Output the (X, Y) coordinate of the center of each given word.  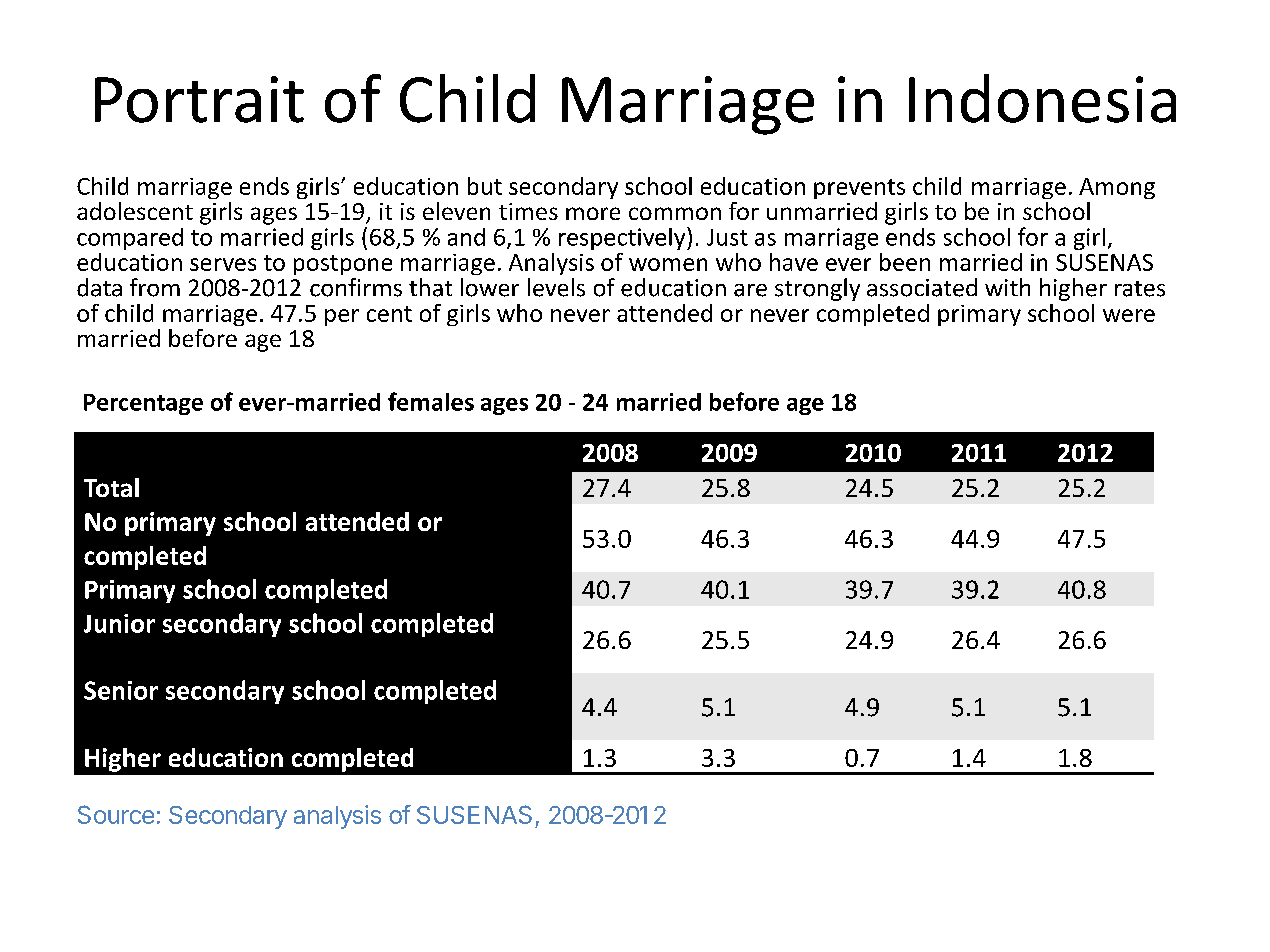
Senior (121, 690)
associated (922, 287)
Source (116, 814)
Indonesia (1042, 98)
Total (111, 487)
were (1129, 315)
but (485, 186)
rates (1140, 289)
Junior (119, 623)
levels (556, 287)
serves (223, 264)
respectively (623, 238)
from (155, 287)
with (1007, 287)
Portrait (199, 99)
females (431, 401)
